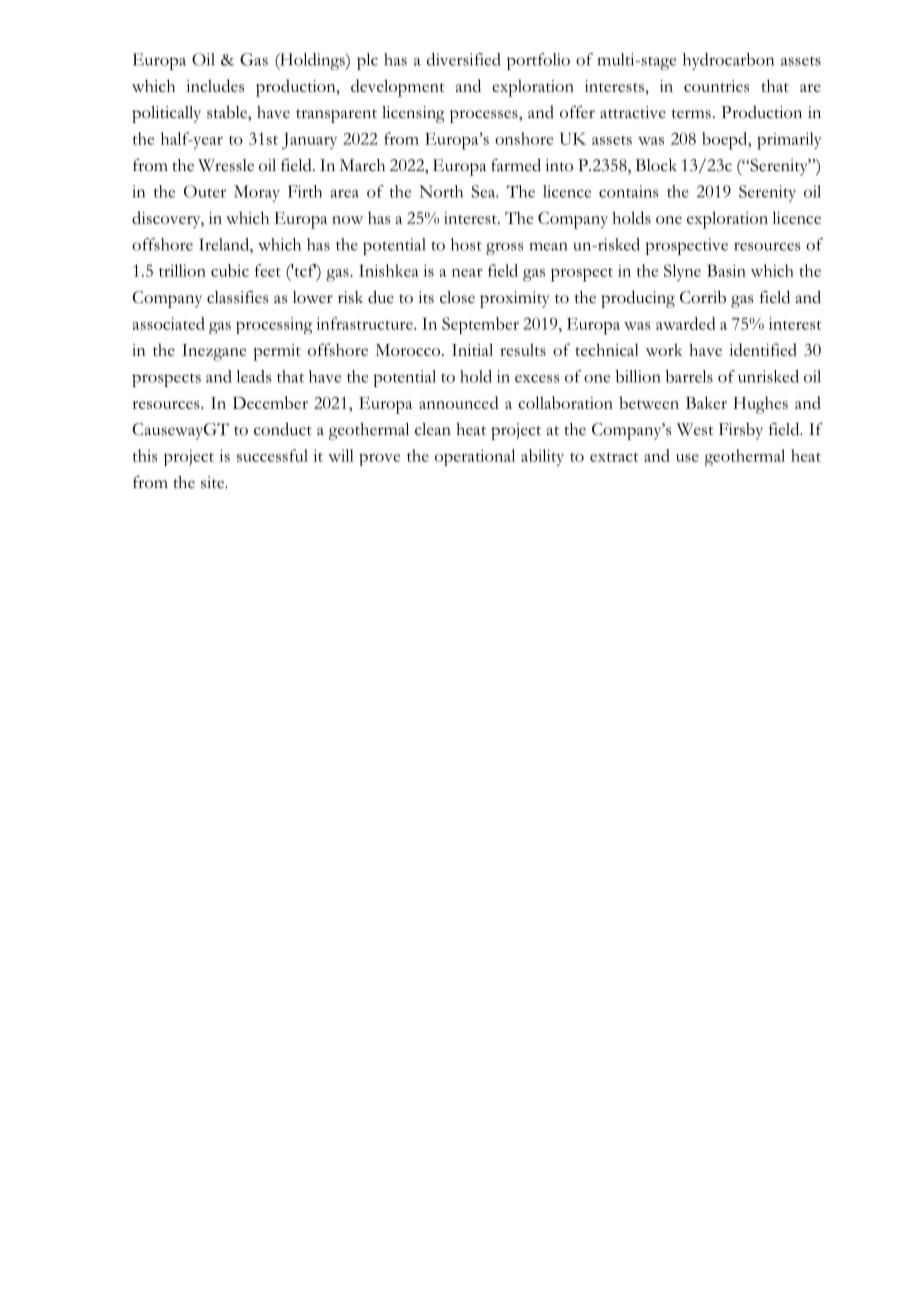 The width and height of the screenshot is (924, 1308). What do you see at coordinates (467, 273) in the screenshot?
I see `near` at bounding box center [467, 273].
